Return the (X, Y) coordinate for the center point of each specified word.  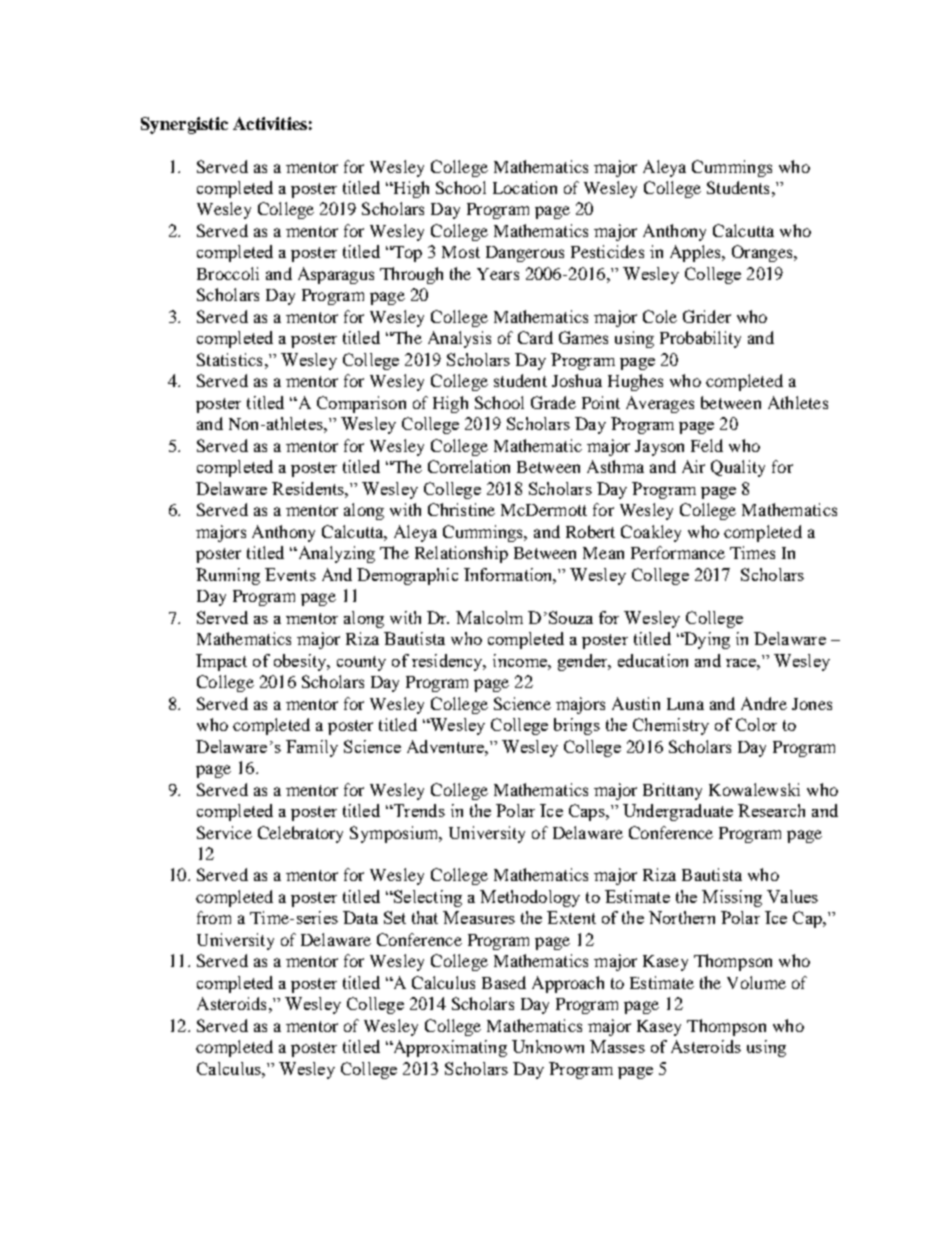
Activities (270, 123)
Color (756, 724)
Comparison (361, 404)
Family (312, 748)
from (214, 917)
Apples (696, 253)
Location (525, 187)
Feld (707, 445)
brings (577, 726)
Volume (756, 982)
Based (504, 982)
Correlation (469, 466)
